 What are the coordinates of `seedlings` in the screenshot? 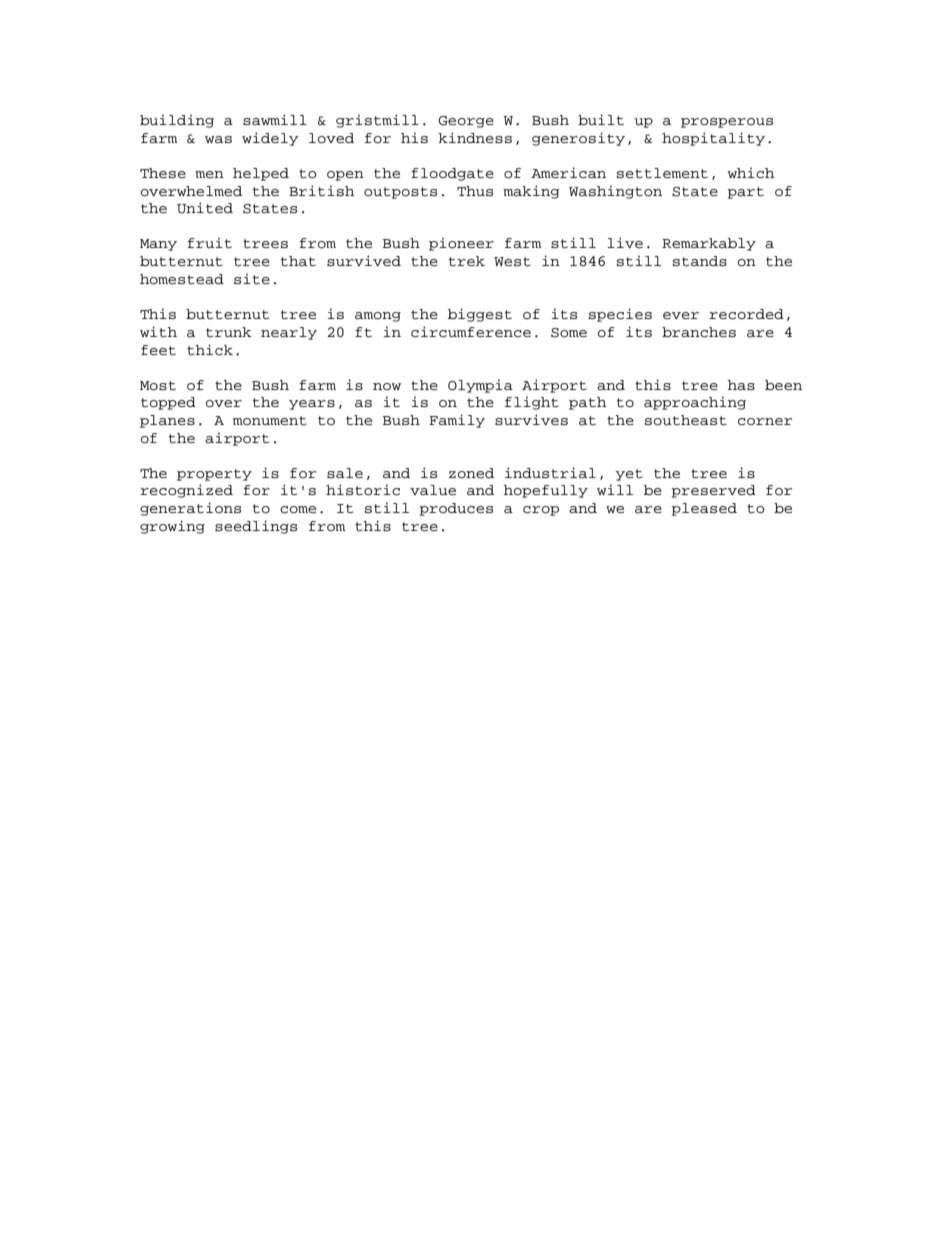 It's located at (256, 527).
